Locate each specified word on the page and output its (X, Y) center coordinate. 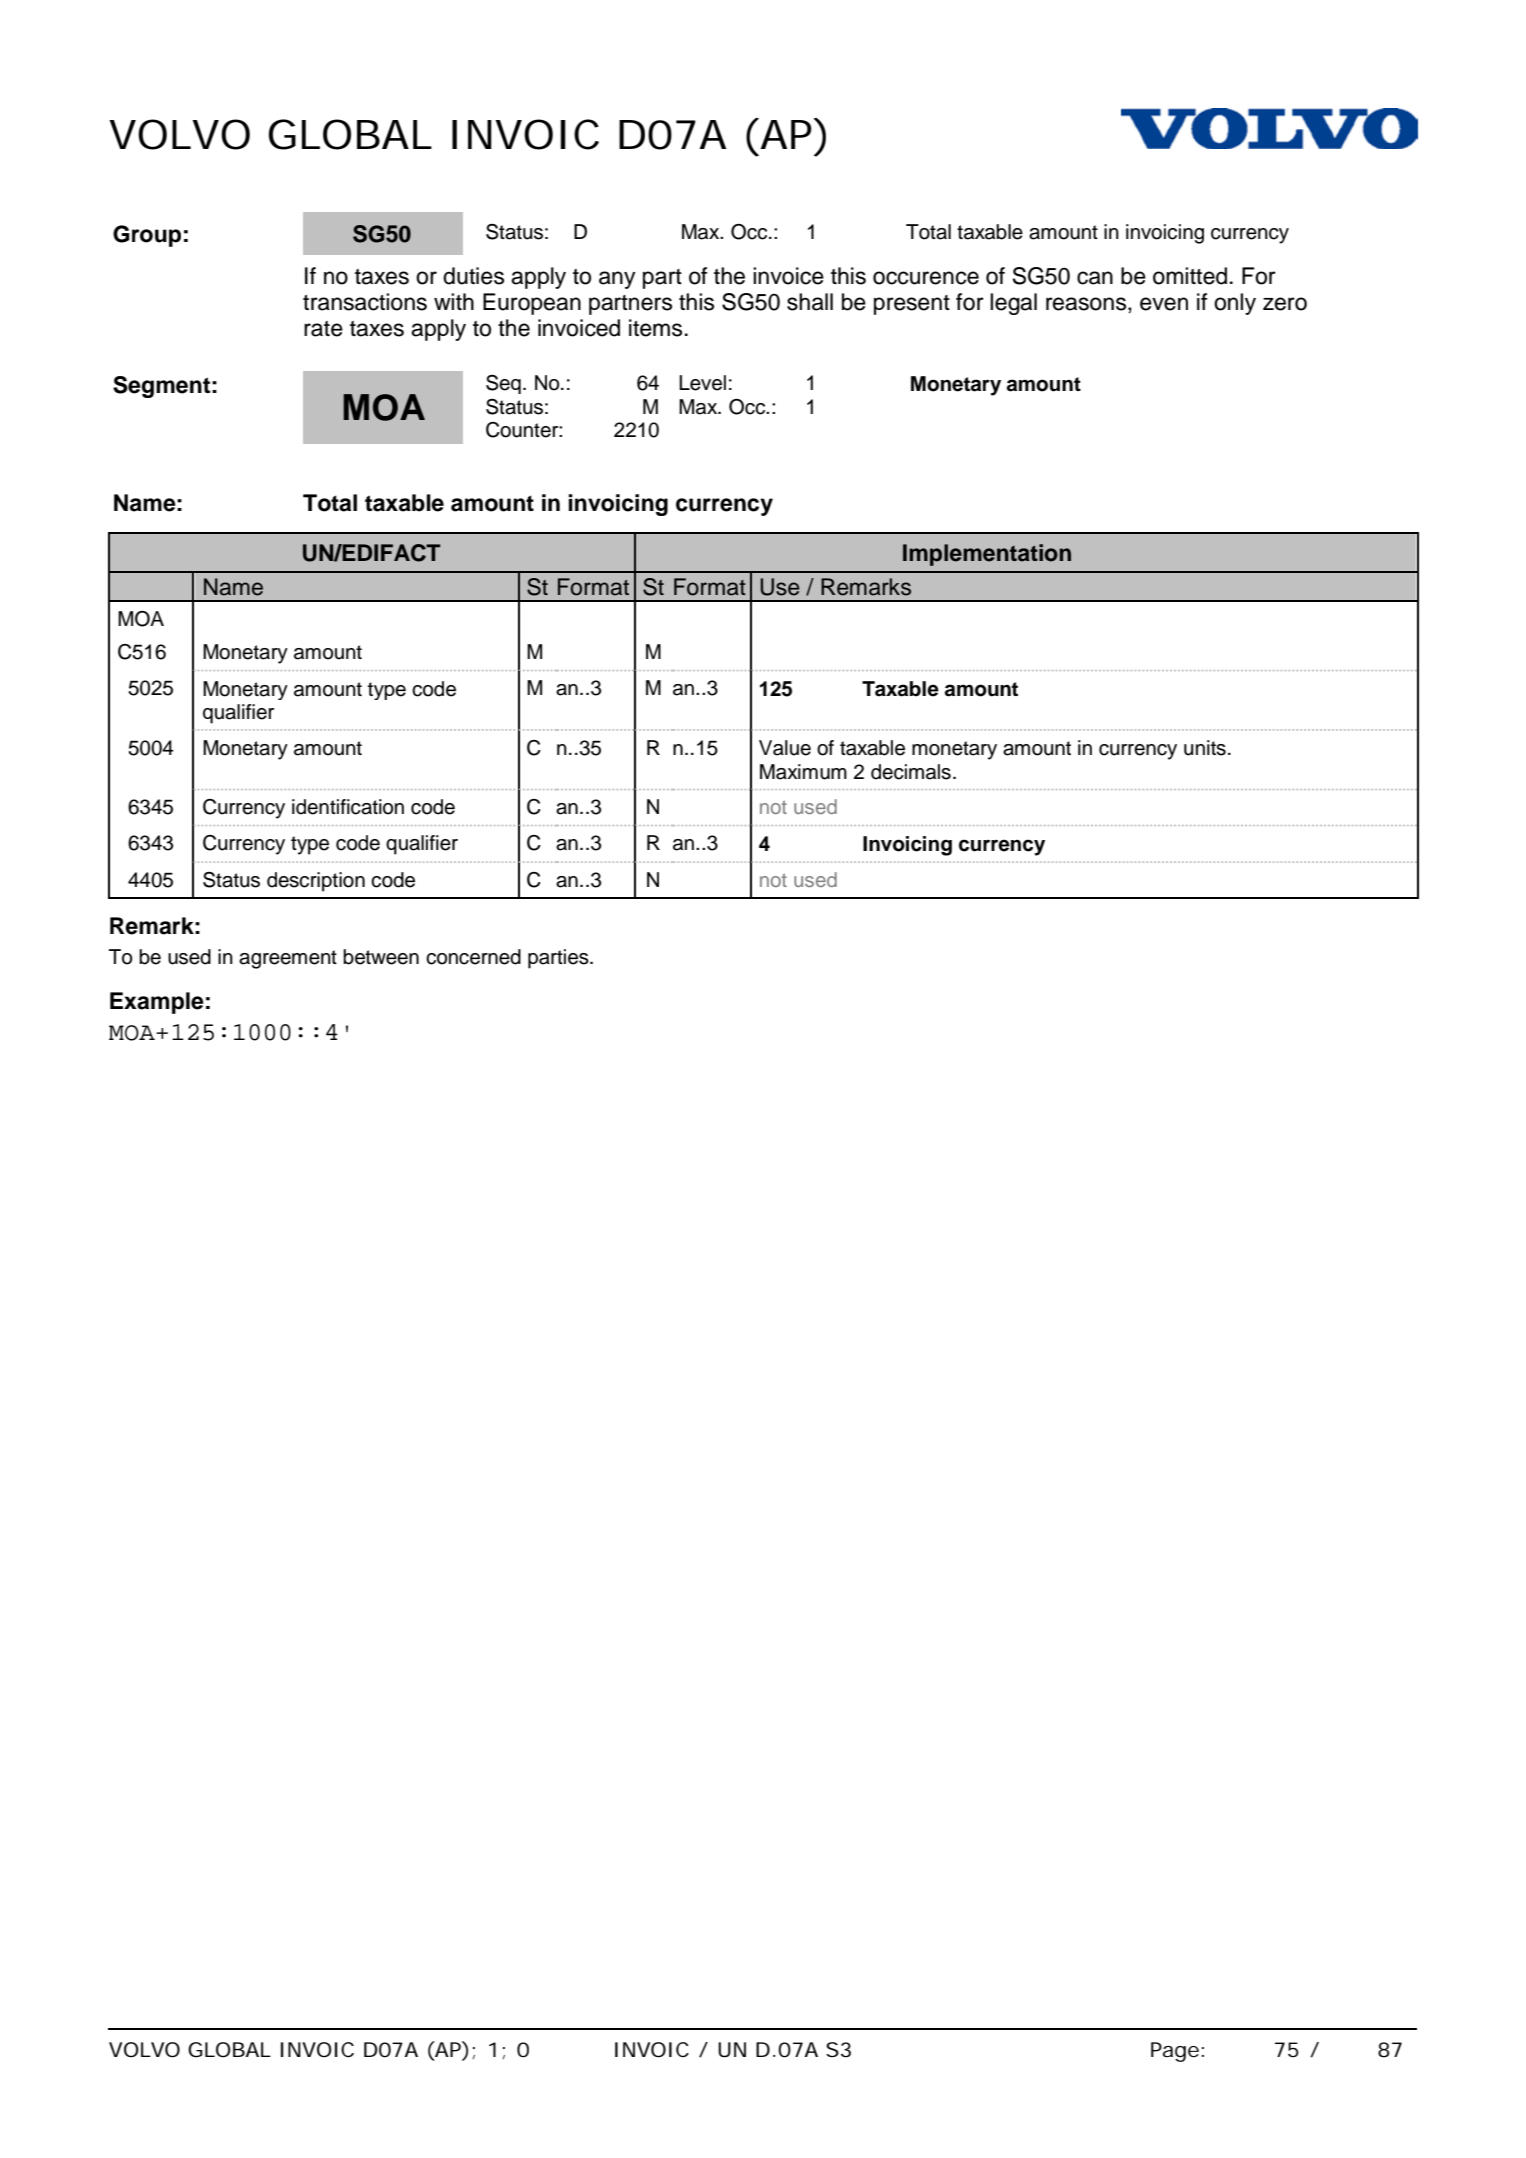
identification (348, 807)
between (381, 957)
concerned (473, 957)
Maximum (803, 772)
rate (323, 329)
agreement (288, 959)
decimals (911, 772)
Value (785, 748)
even (1164, 304)
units (1205, 748)
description (316, 882)
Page (1175, 2052)
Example (157, 1003)
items (655, 328)
